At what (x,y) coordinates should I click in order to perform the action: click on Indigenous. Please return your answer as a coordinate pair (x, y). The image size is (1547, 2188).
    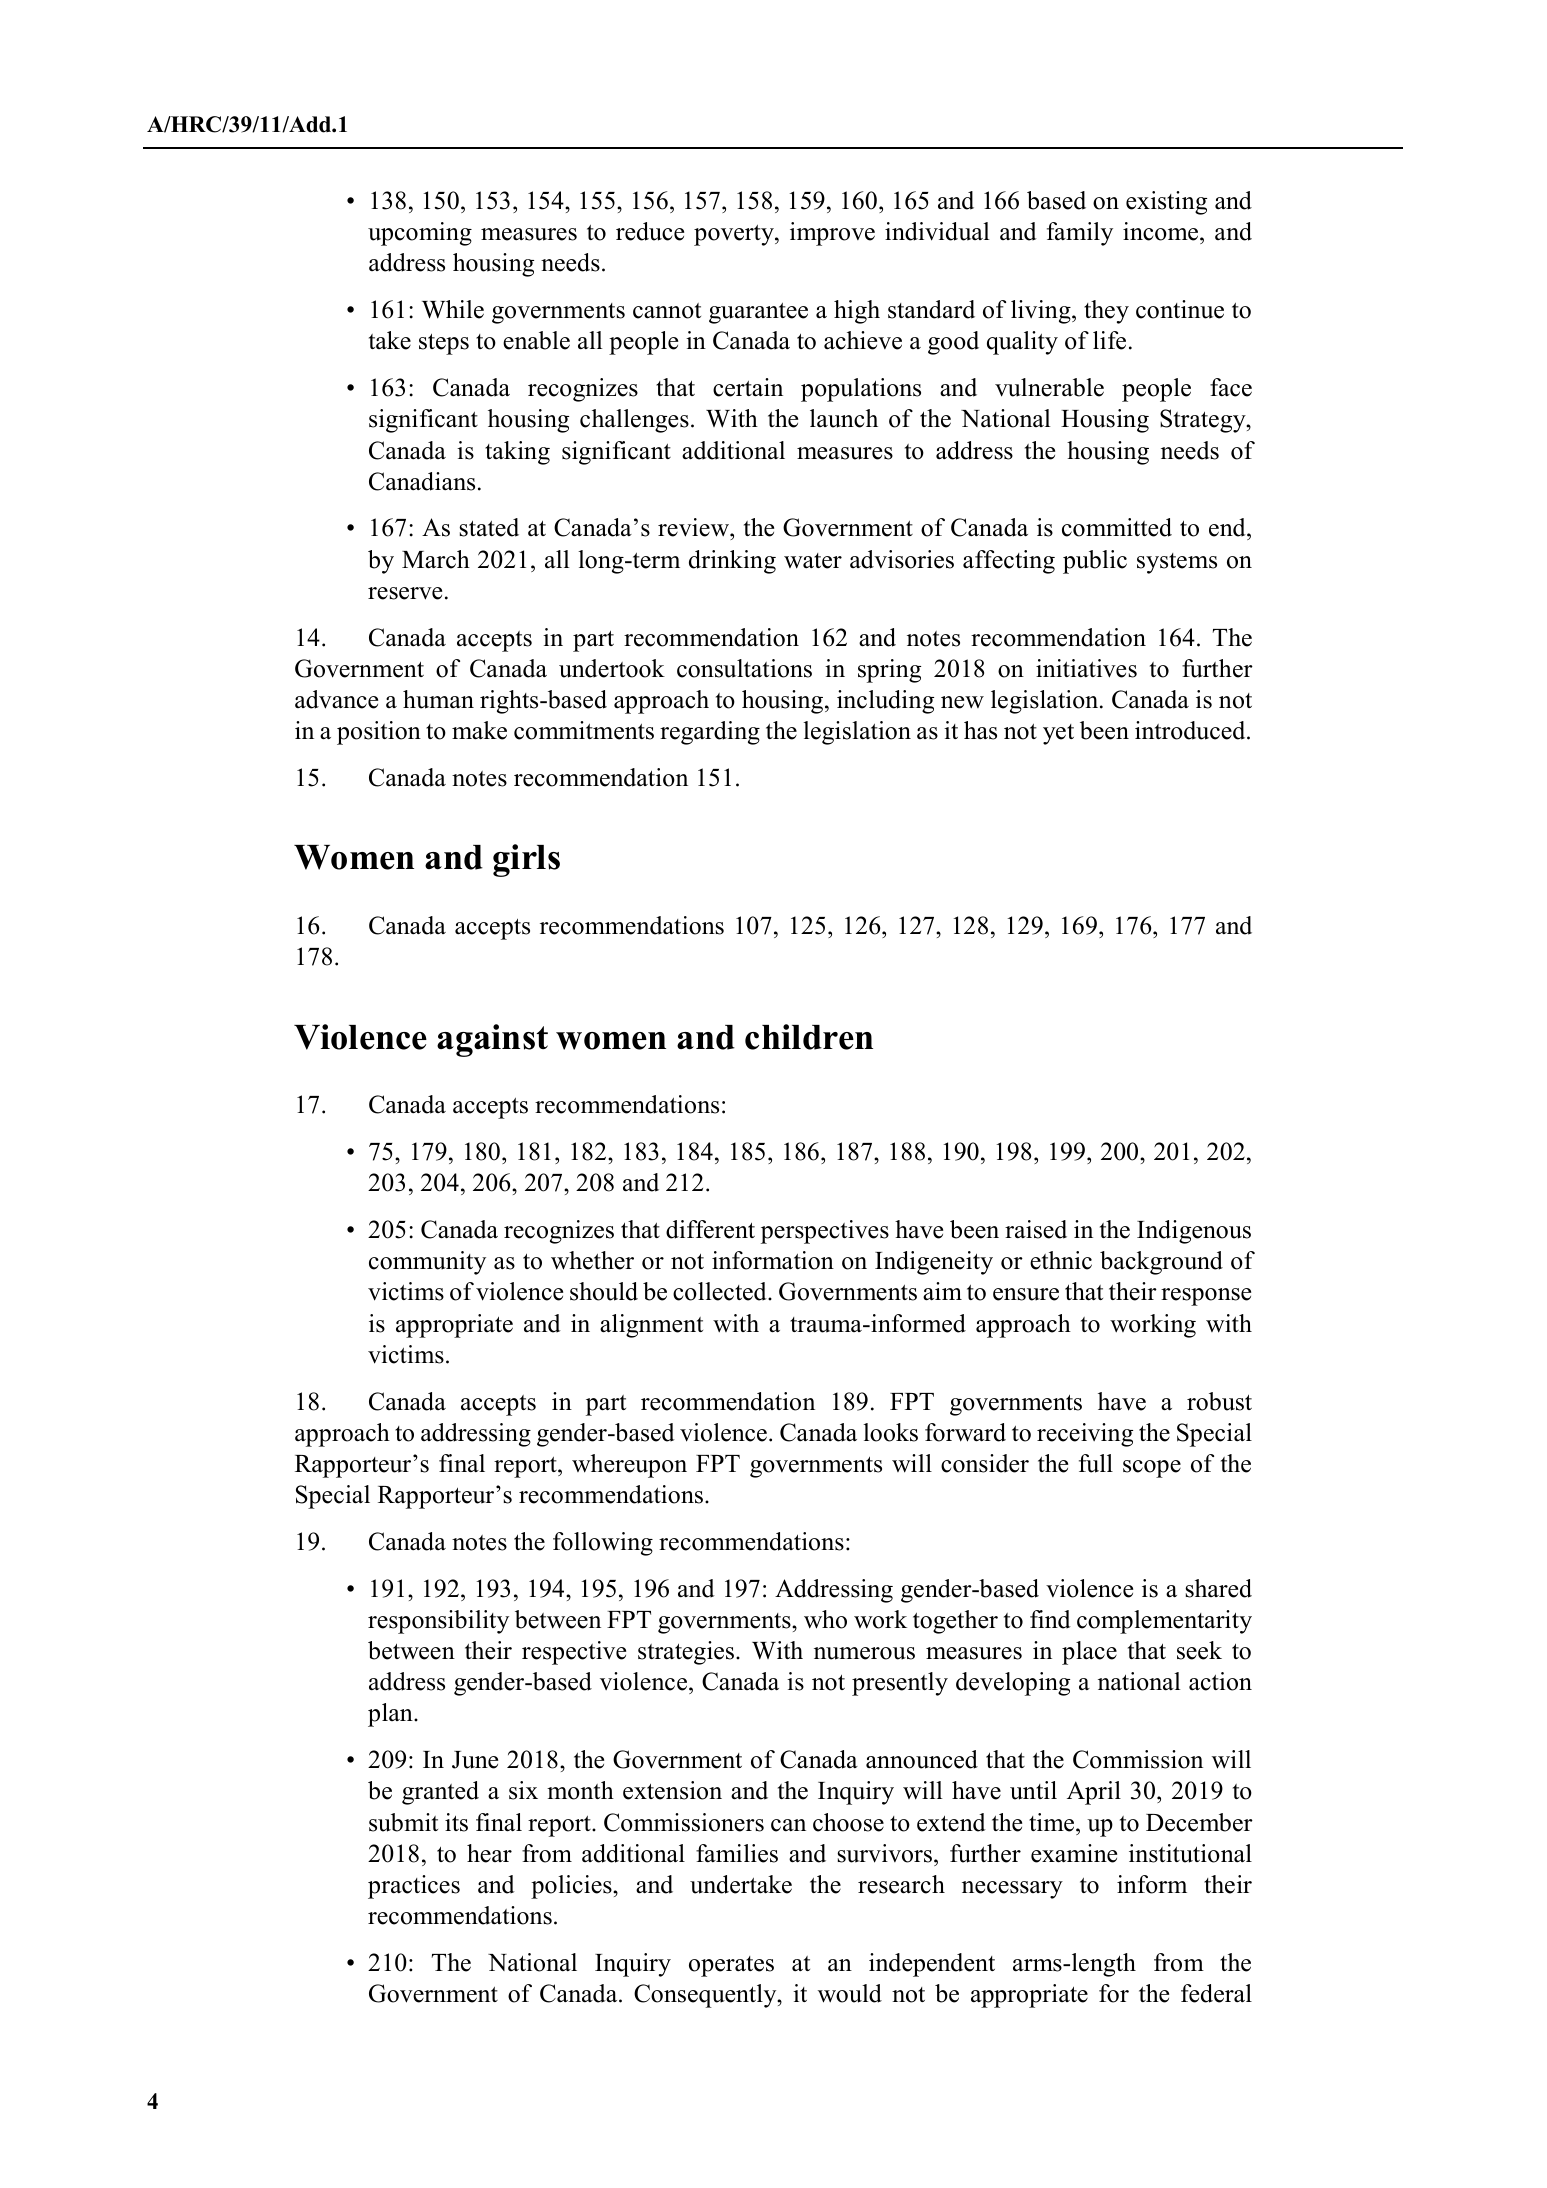
    Looking at the image, I should click on (1194, 1232).
